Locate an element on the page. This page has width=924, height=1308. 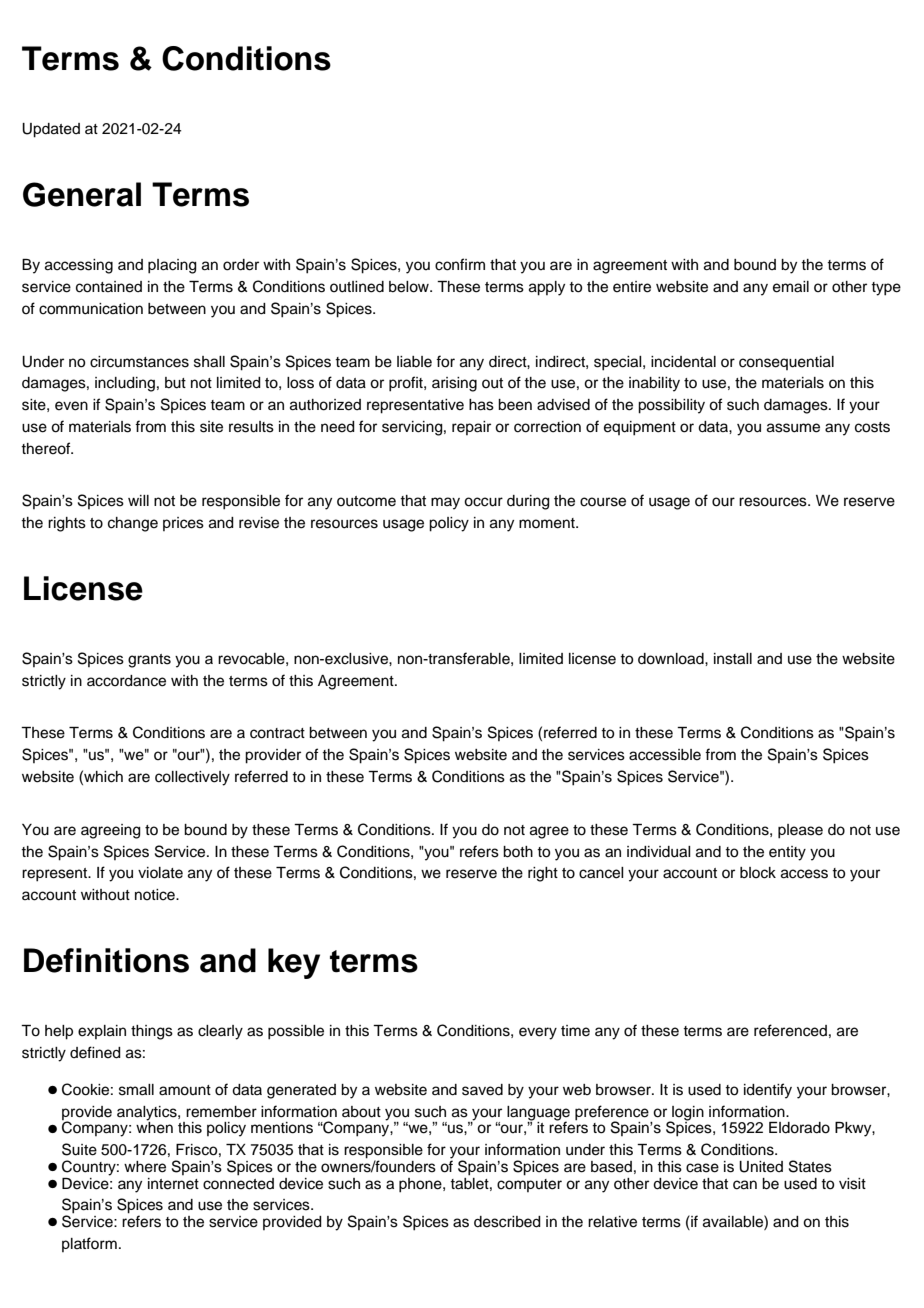
Definitions is located at coordinates (106, 960).
